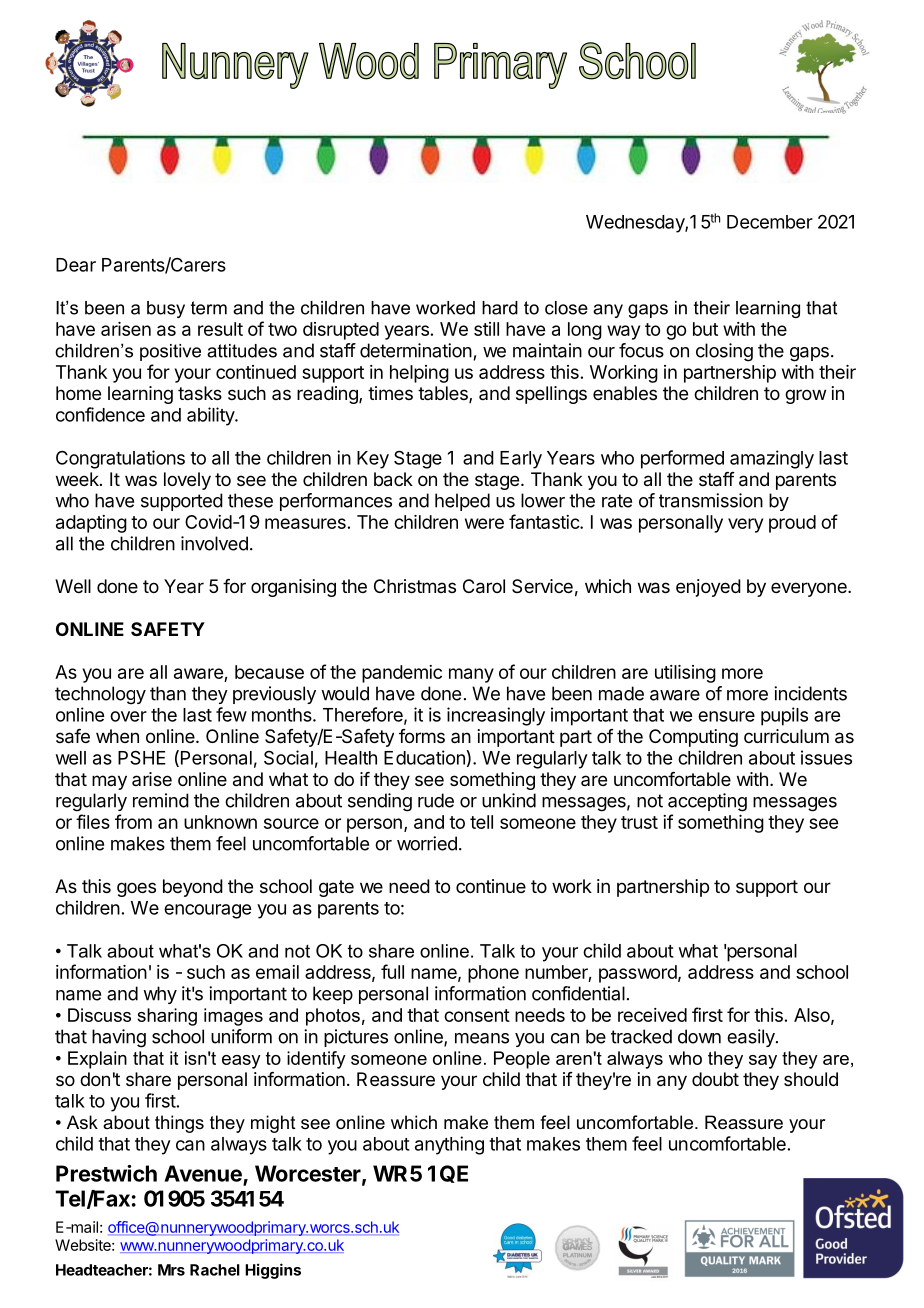  Describe the element at coordinates (500, 308) in the document. I see `hard` at that location.
